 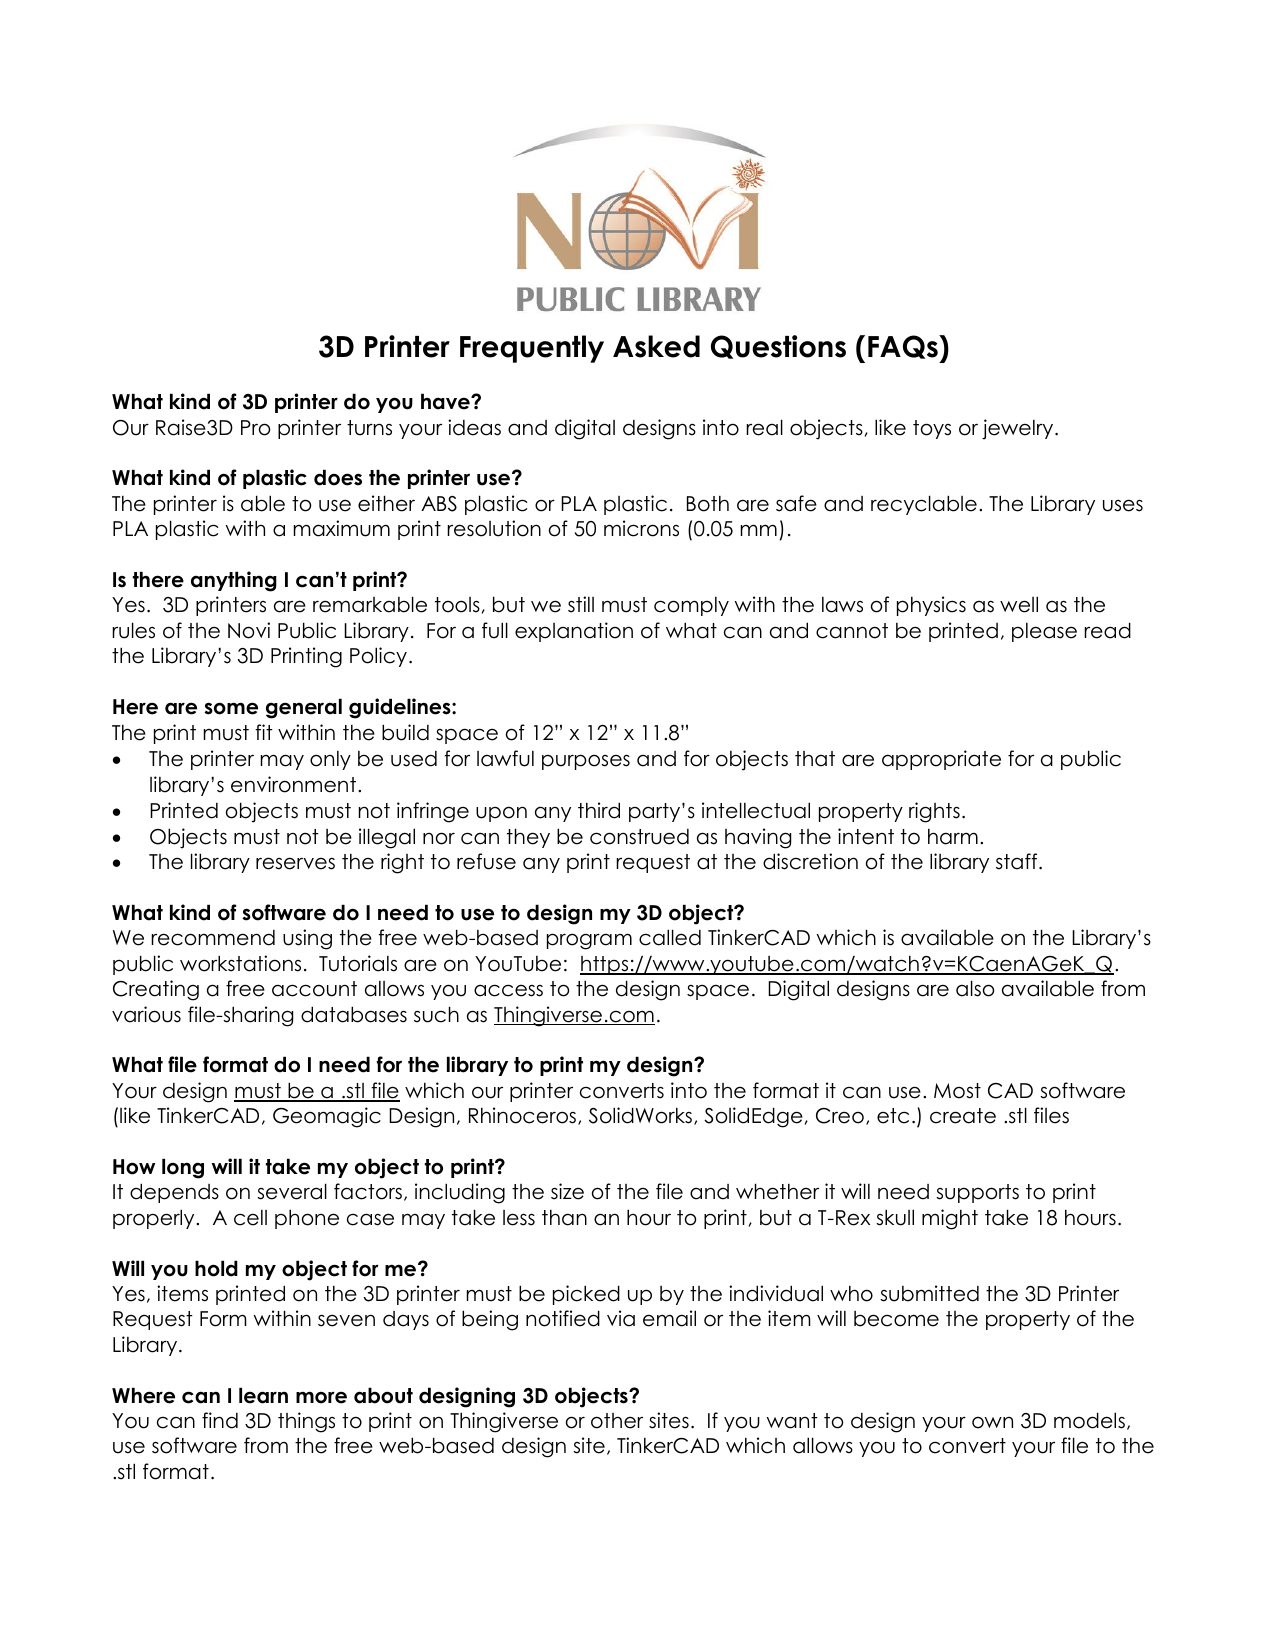 I want to click on staff, so click(x=1018, y=861).
